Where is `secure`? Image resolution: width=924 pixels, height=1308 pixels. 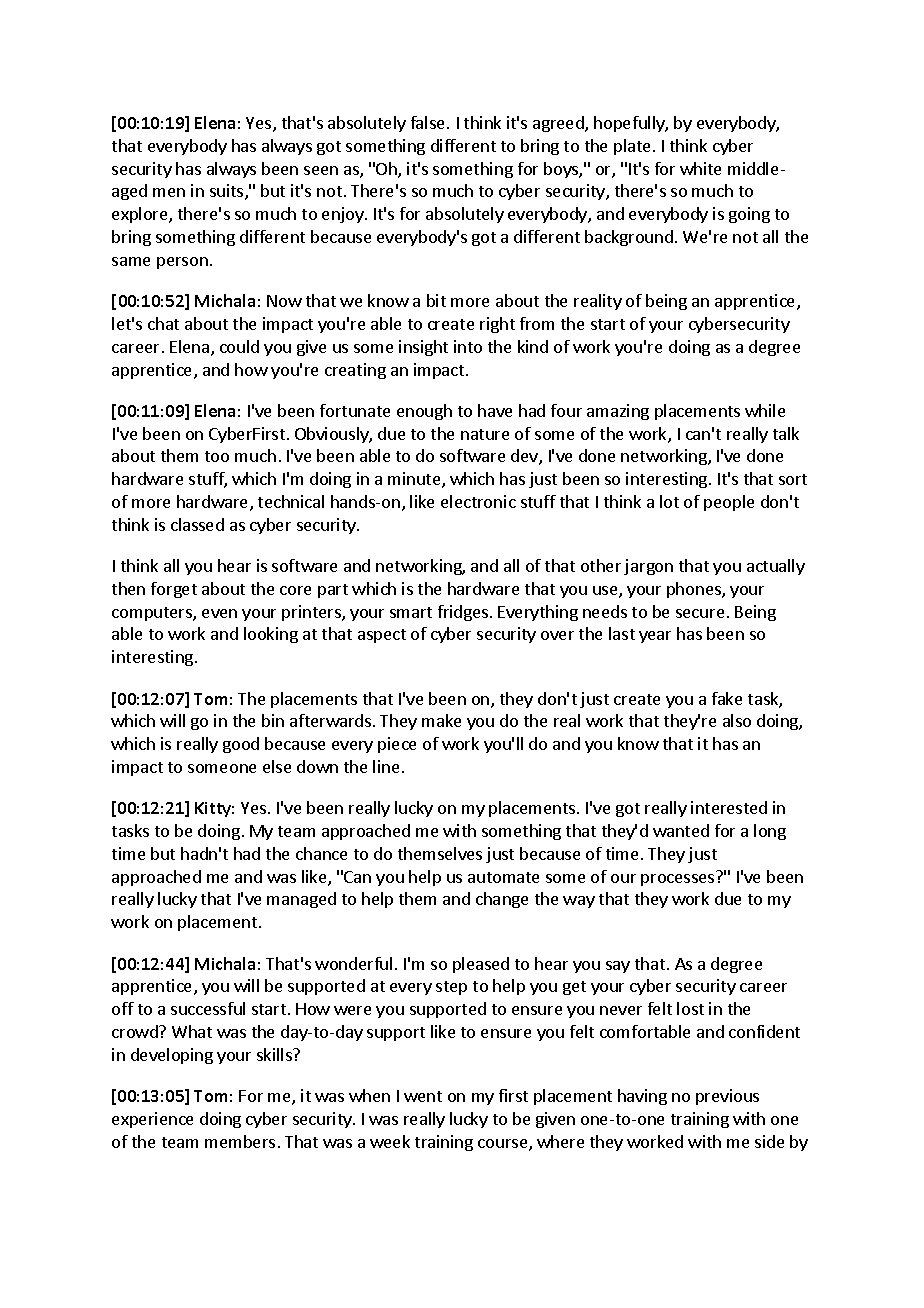 secure is located at coordinates (700, 613).
